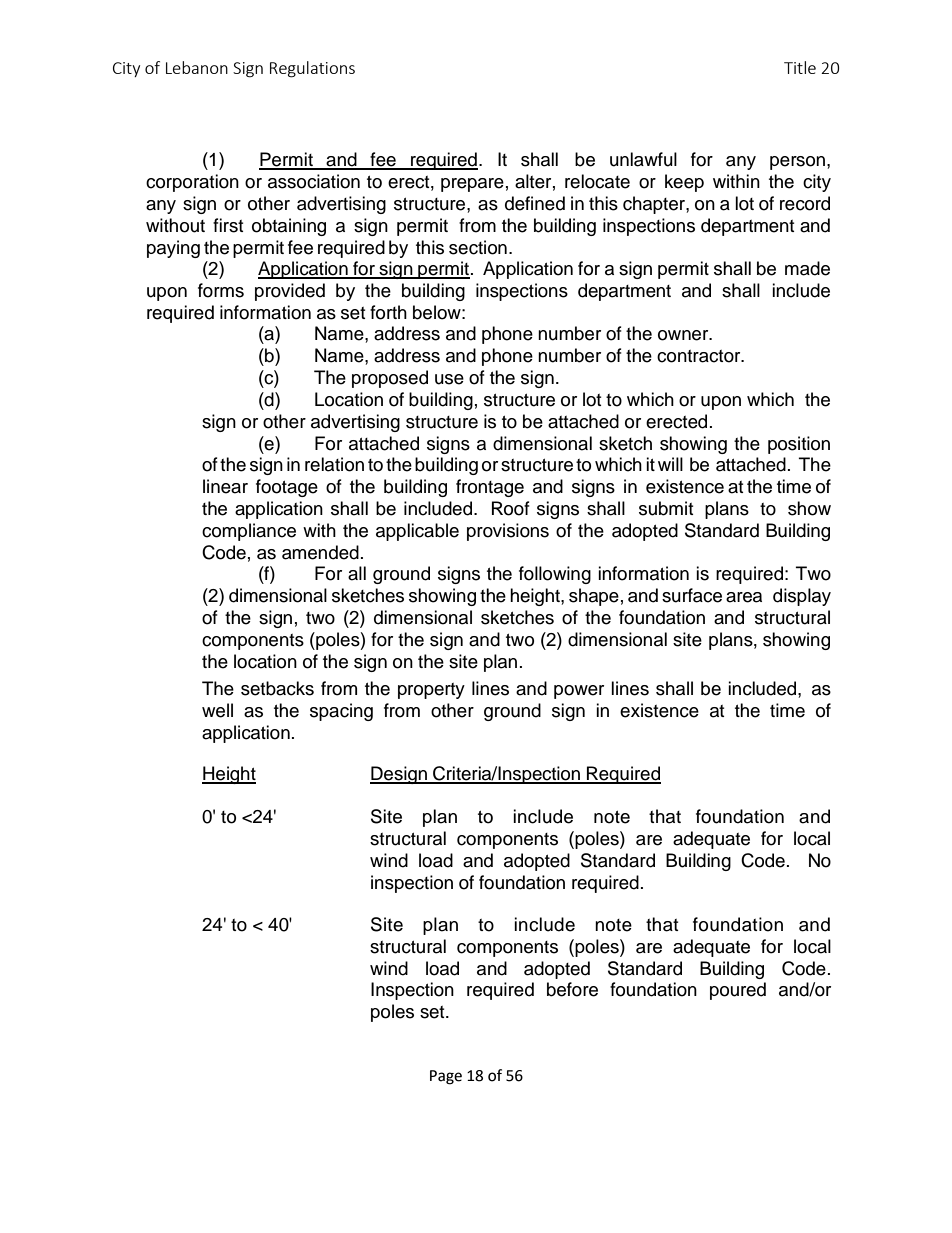 This screenshot has height=1233, width=952. What do you see at coordinates (217, 710) in the screenshot?
I see `well` at bounding box center [217, 710].
